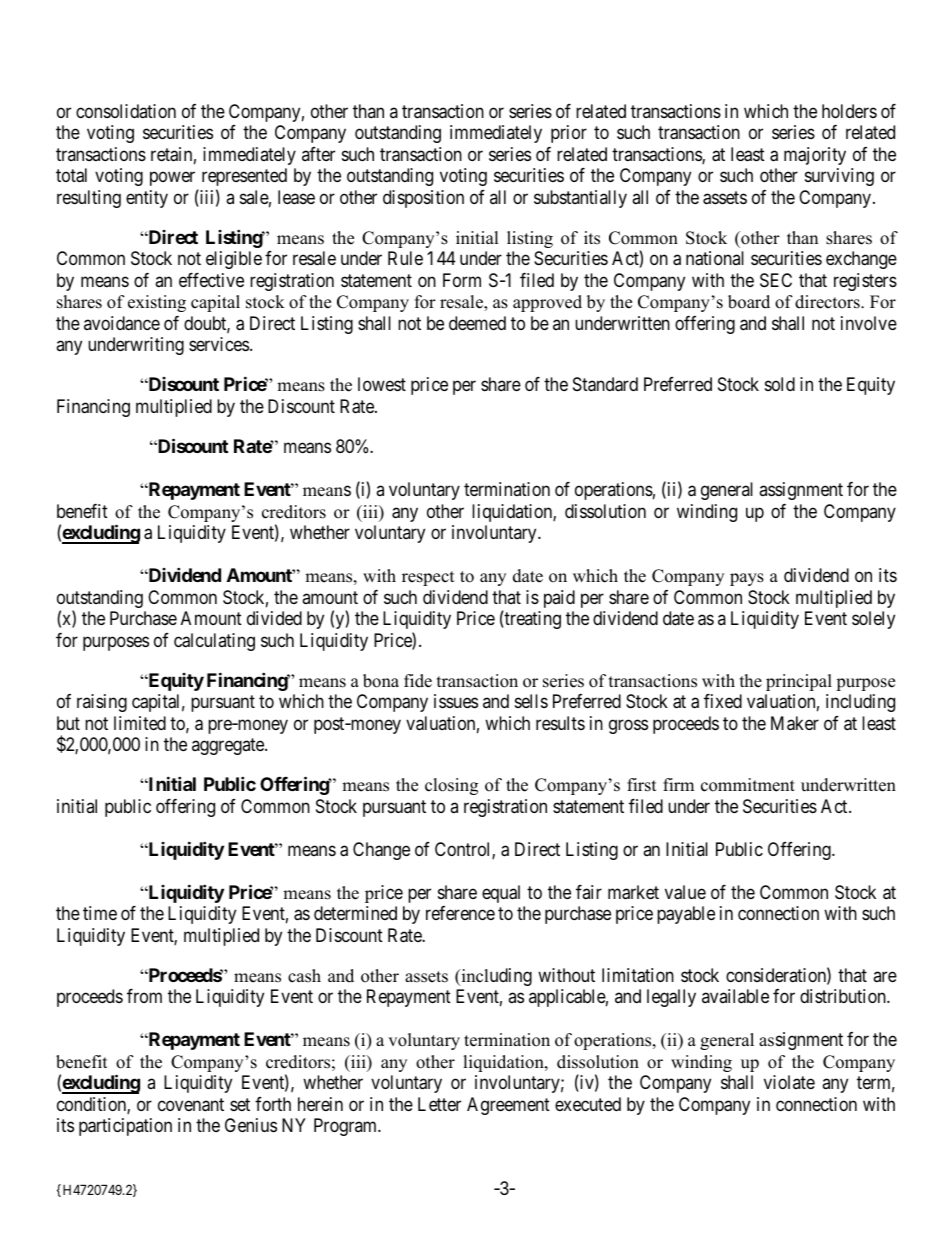 The width and height of the page is (952, 1233). Describe the element at coordinates (172, 179) in the page. I see `power` at that location.
